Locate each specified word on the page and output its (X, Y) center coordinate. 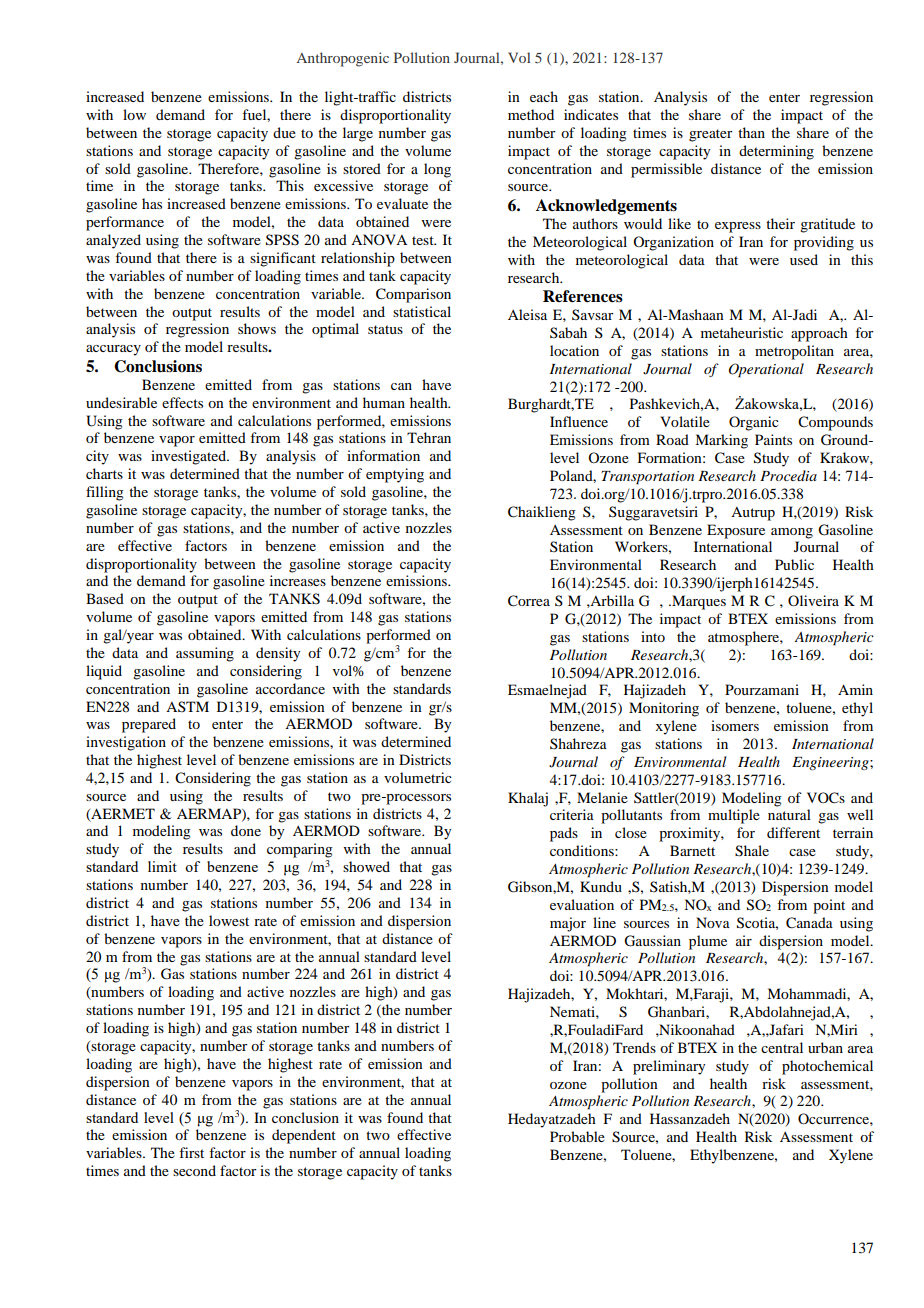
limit (162, 866)
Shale (752, 851)
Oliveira (813, 600)
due (284, 132)
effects (182, 402)
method (531, 114)
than (751, 132)
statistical (422, 311)
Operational (766, 370)
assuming (205, 654)
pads (564, 834)
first (191, 1152)
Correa (529, 601)
